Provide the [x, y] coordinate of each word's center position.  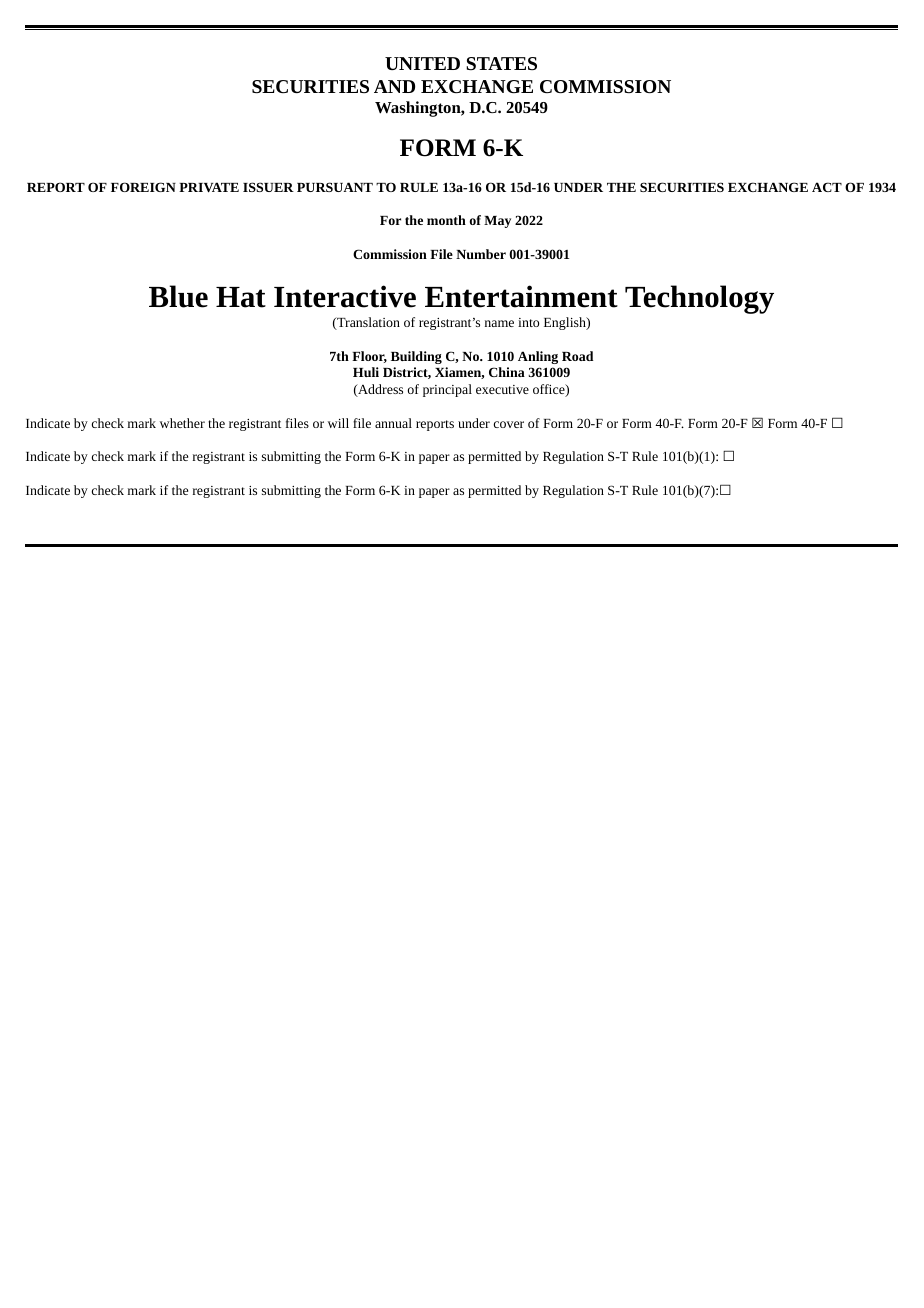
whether [182, 423]
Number [481, 254]
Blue [178, 296]
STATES [501, 63]
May [497, 222]
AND [394, 86]
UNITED [422, 63]
